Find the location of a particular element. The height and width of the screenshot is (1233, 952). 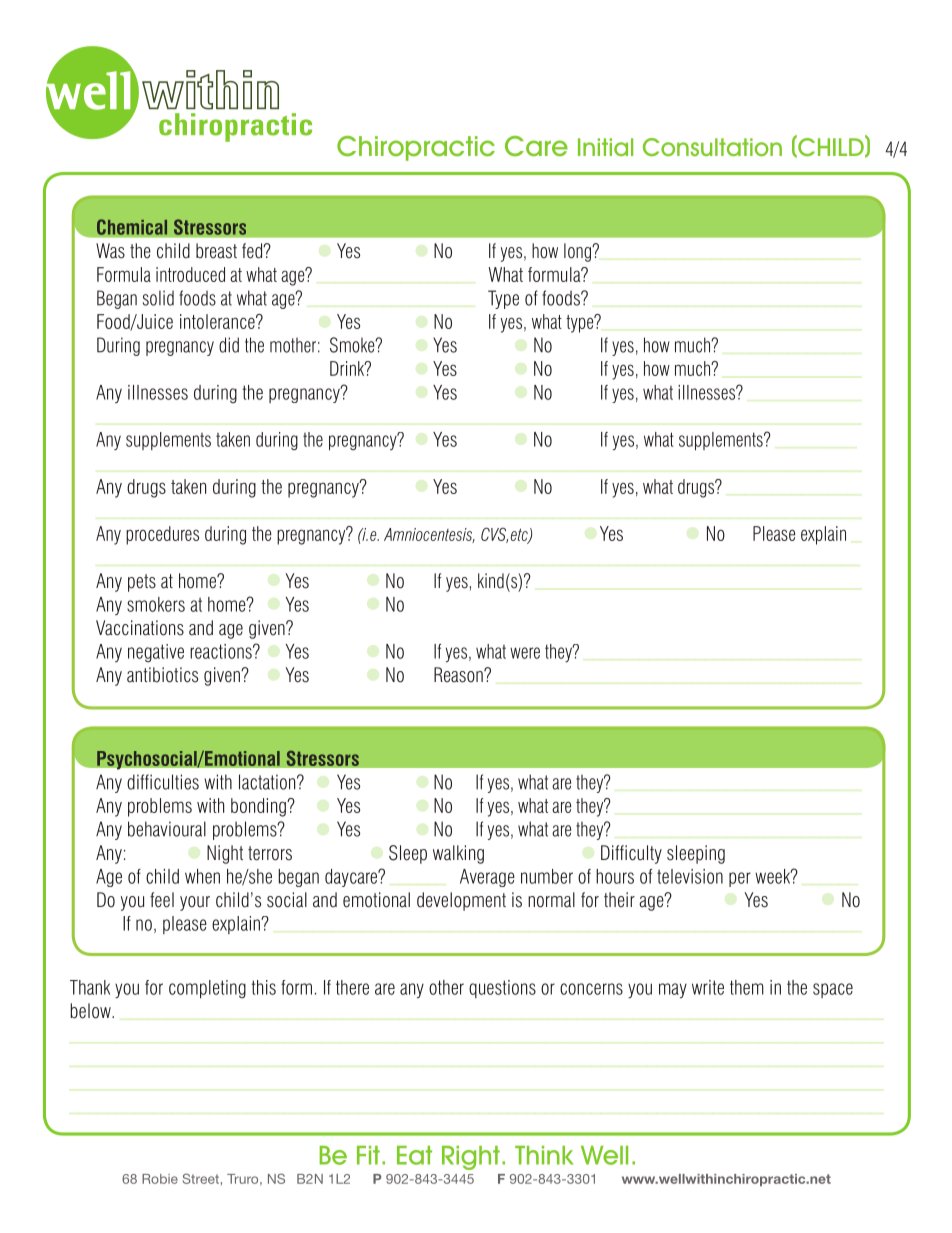

Right is located at coordinates (471, 1158).
